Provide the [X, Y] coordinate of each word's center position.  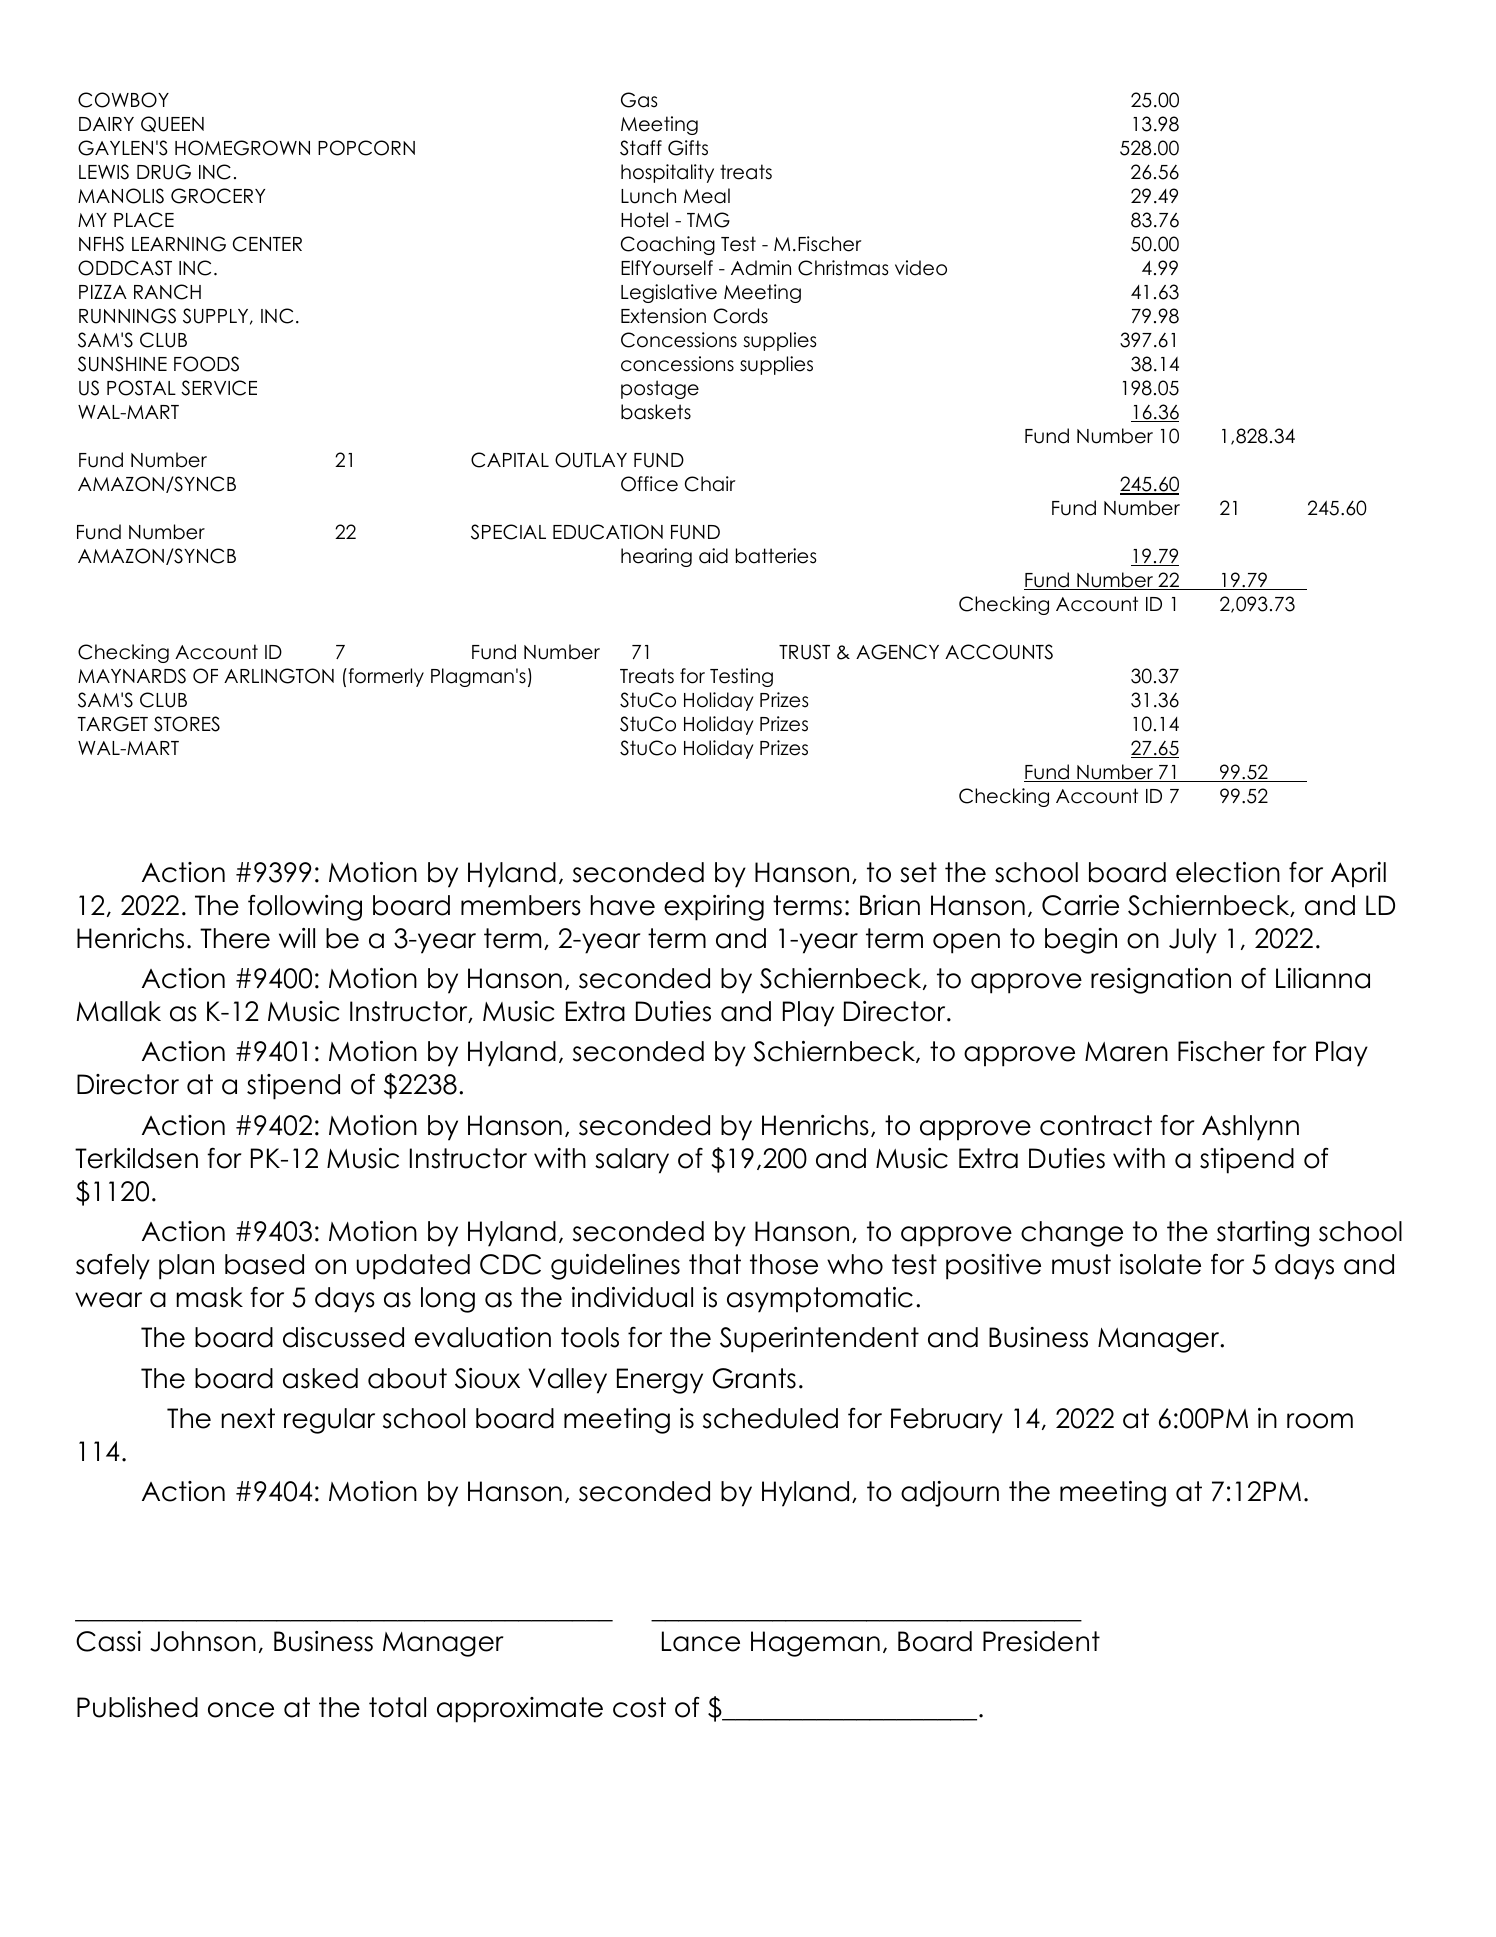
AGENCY [897, 652]
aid [713, 556]
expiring [714, 908]
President [1041, 1641]
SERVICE [219, 388]
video [921, 268]
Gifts [688, 148]
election [1228, 872]
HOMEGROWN [242, 148]
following [305, 908]
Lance [701, 1641]
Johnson [203, 1641]
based [264, 1264]
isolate [1160, 1264]
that [715, 1264]
